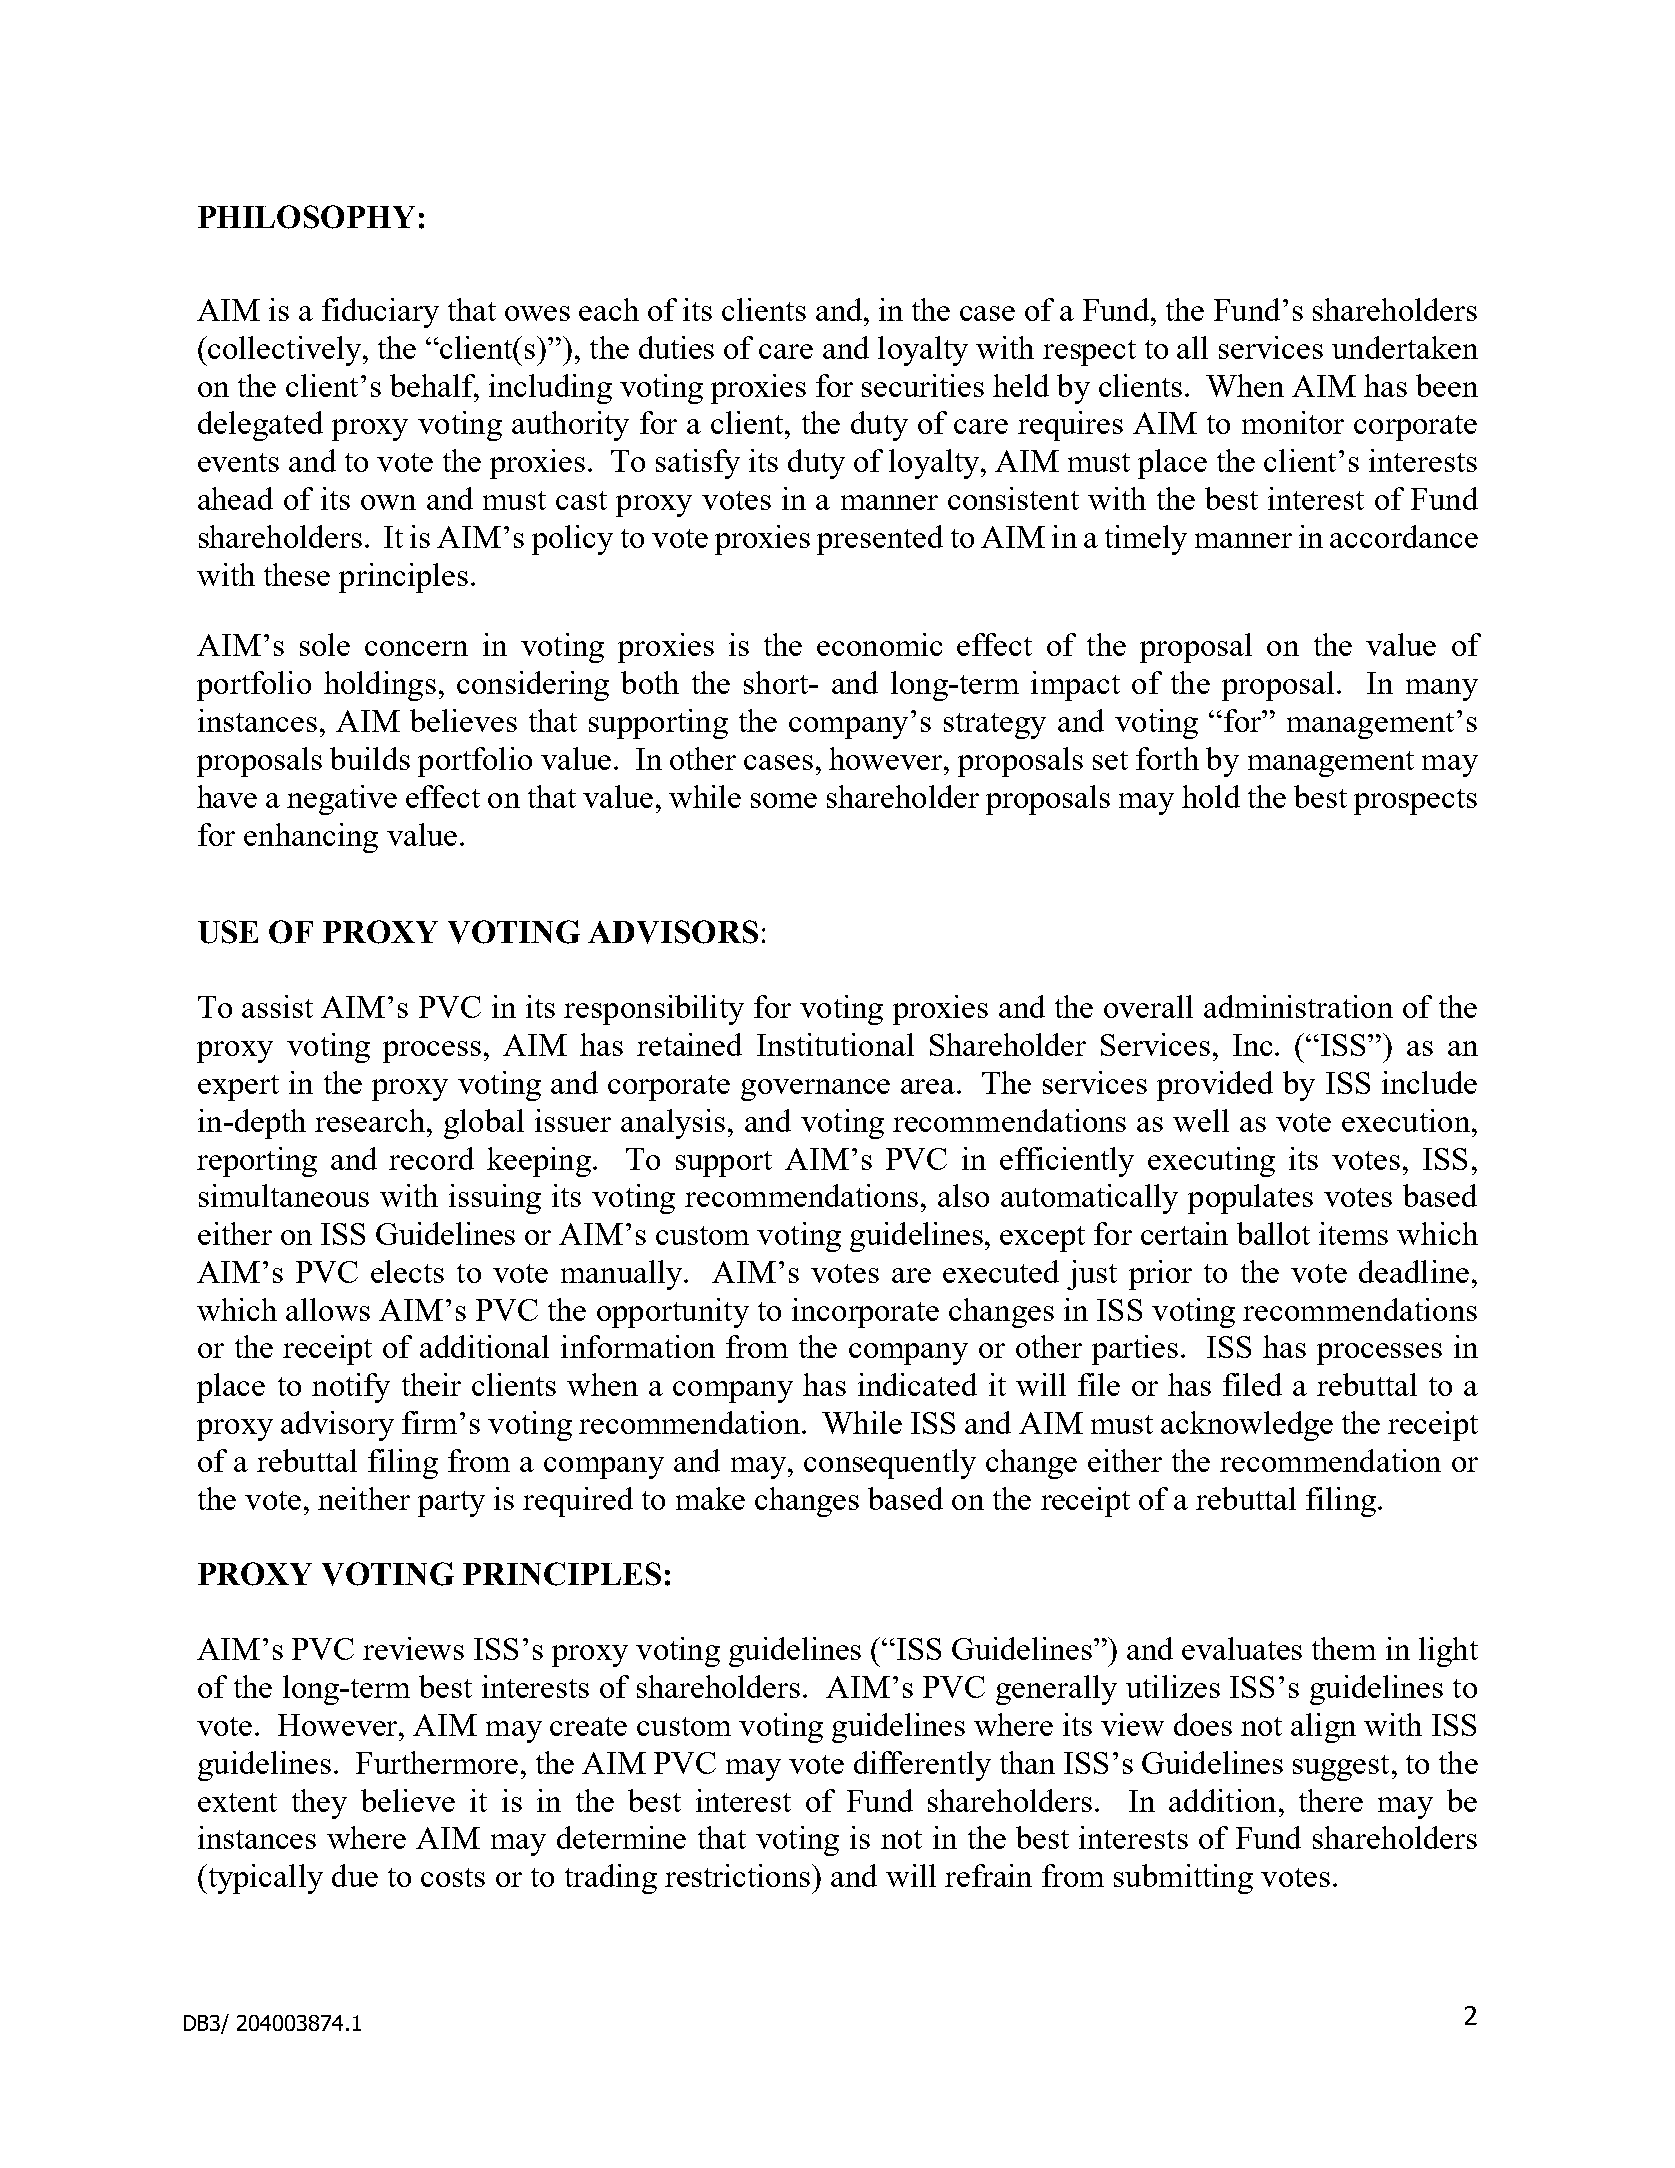 This screenshot has height=2168, width=1675. I want to click on undertaken, so click(1405, 347).
